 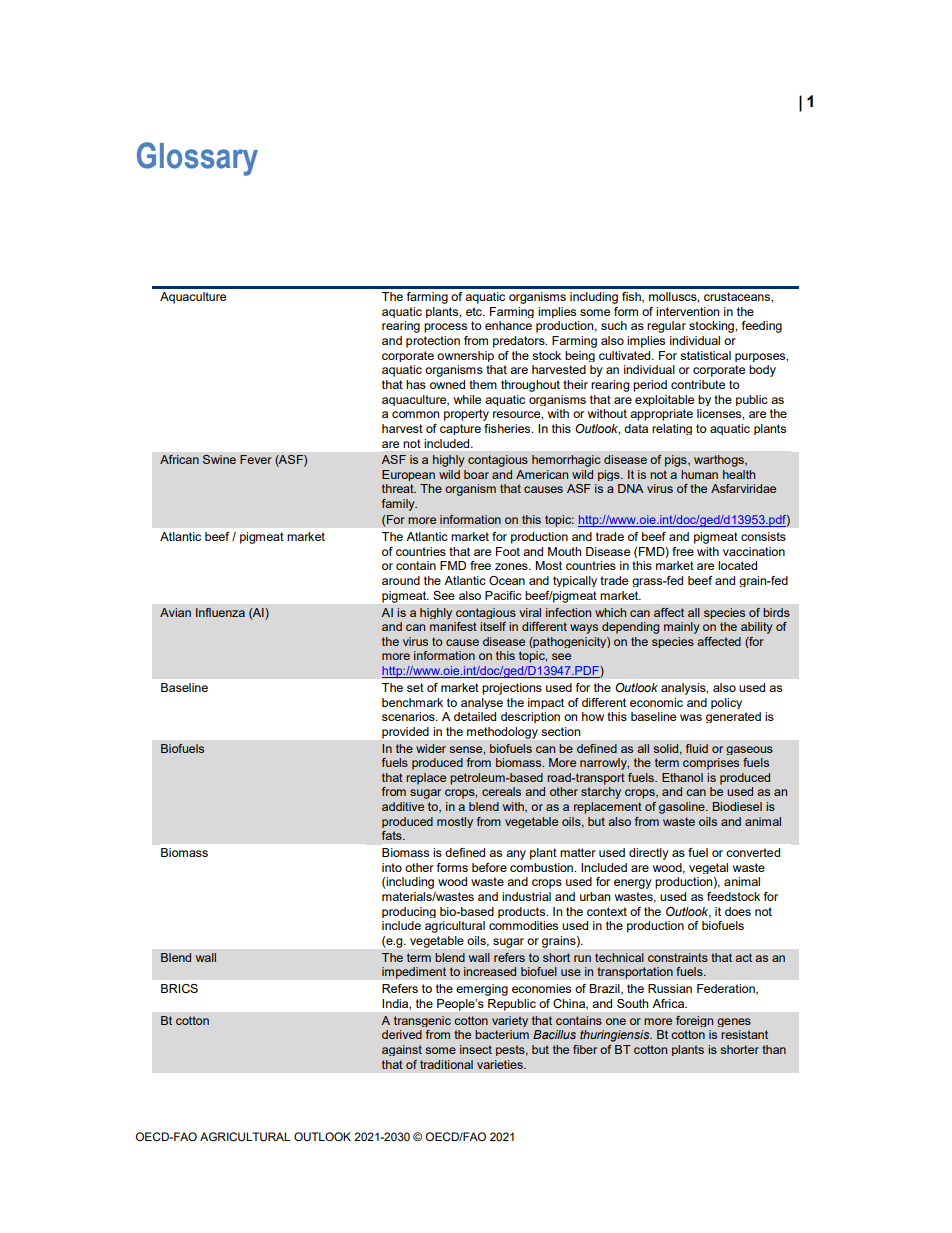 What do you see at coordinates (493, 626) in the screenshot?
I see `itself` at bounding box center [493, 626].
